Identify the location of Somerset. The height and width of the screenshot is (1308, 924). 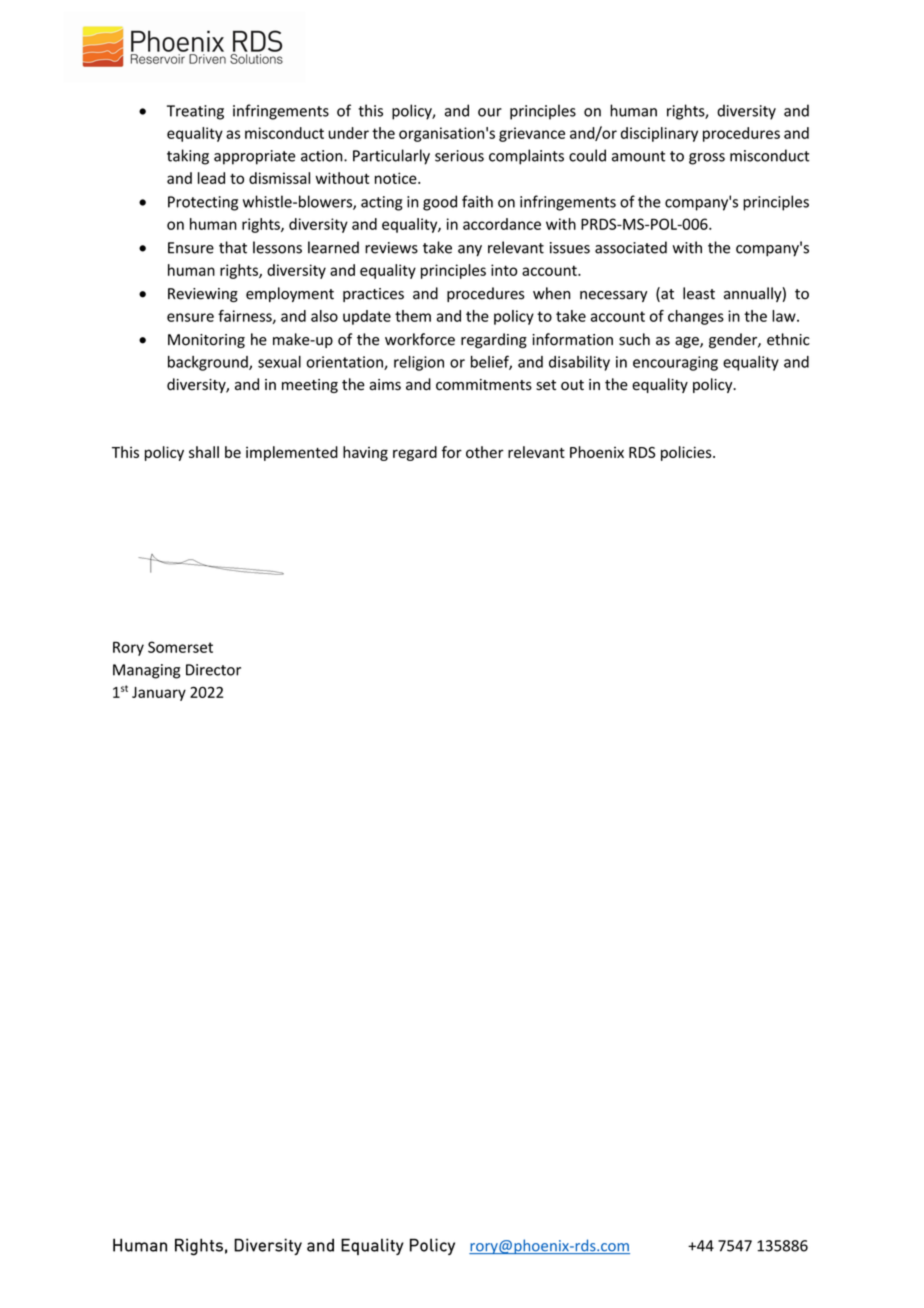
(180, 647).
